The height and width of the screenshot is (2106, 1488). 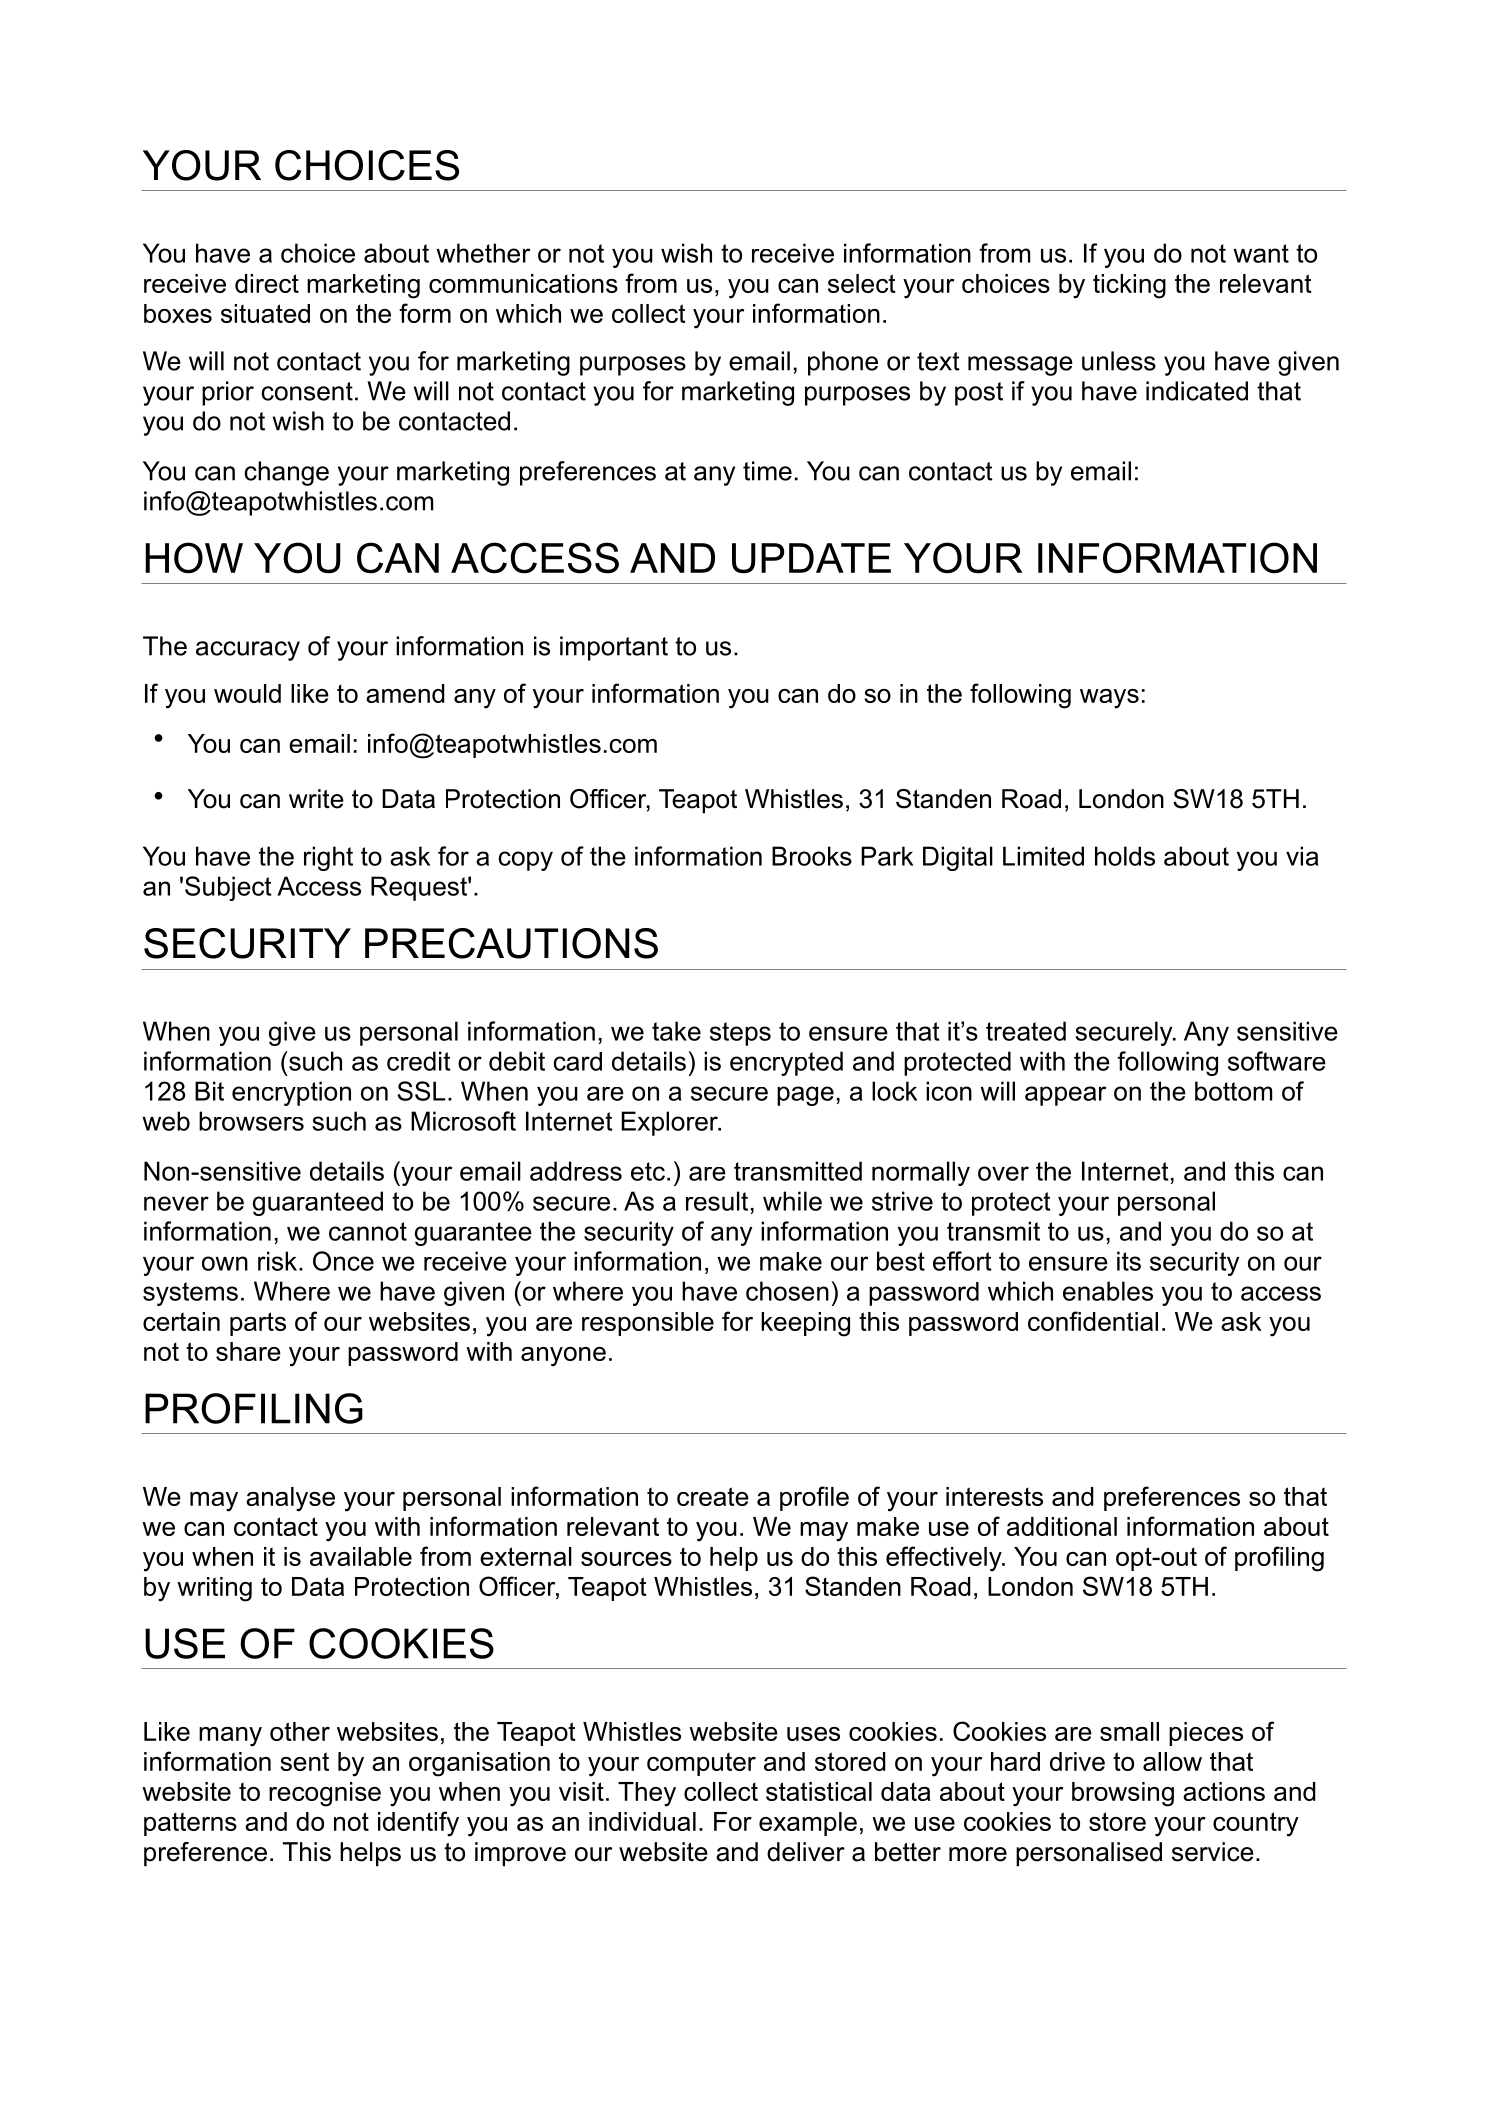 I want to click on confidential, so click(x=1093, y=1321).
